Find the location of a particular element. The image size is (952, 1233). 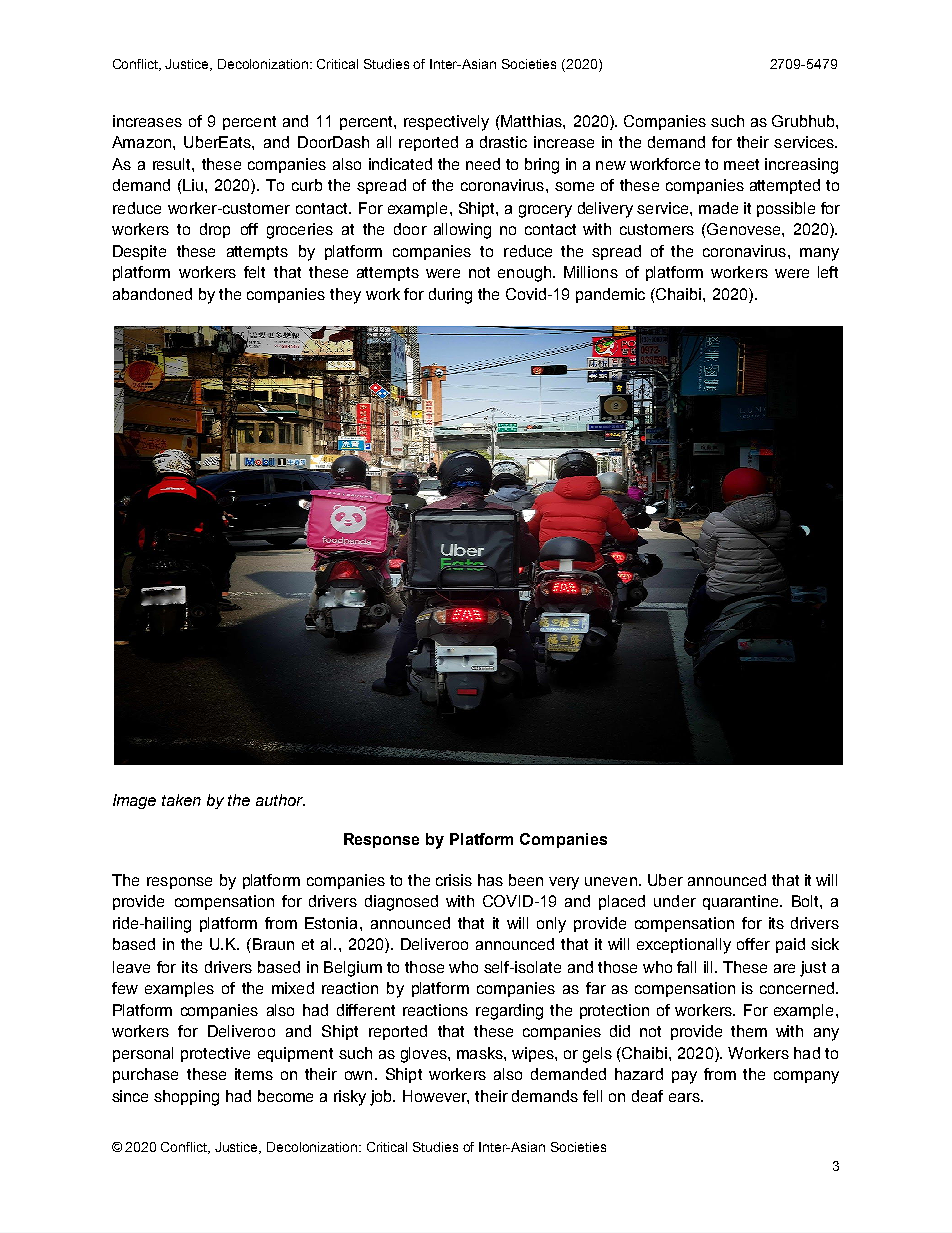

quarantine is located at coordinates (742, 902).
